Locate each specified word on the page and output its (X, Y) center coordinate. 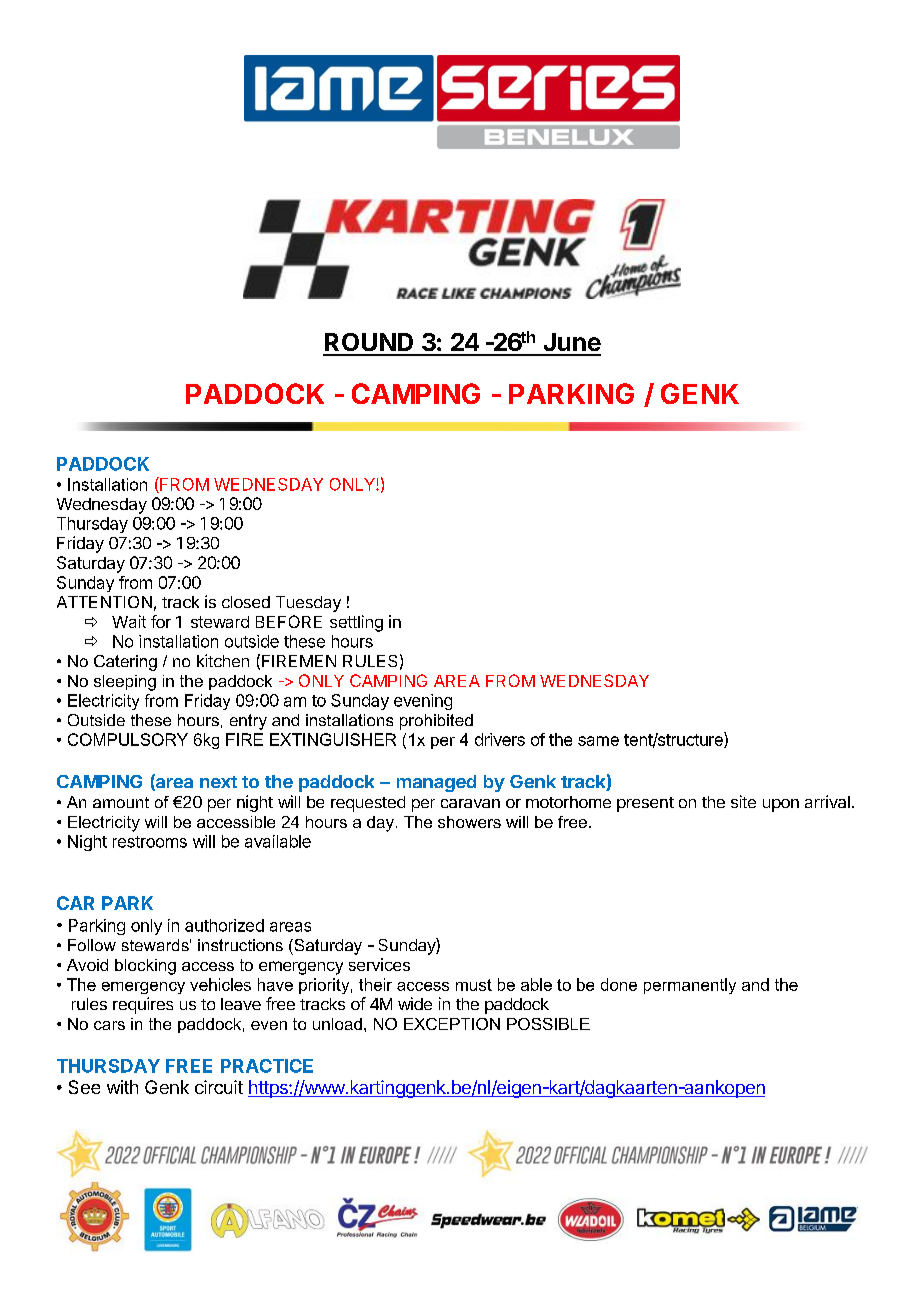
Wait (129, 621)
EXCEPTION (452, 1024)
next (218, 782)
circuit (219, 1087)
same (598, 741)
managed (436, 783)
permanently (690, 986)
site (743, 801)
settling (356, 623)
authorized (224, 925)
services (379, 964)
